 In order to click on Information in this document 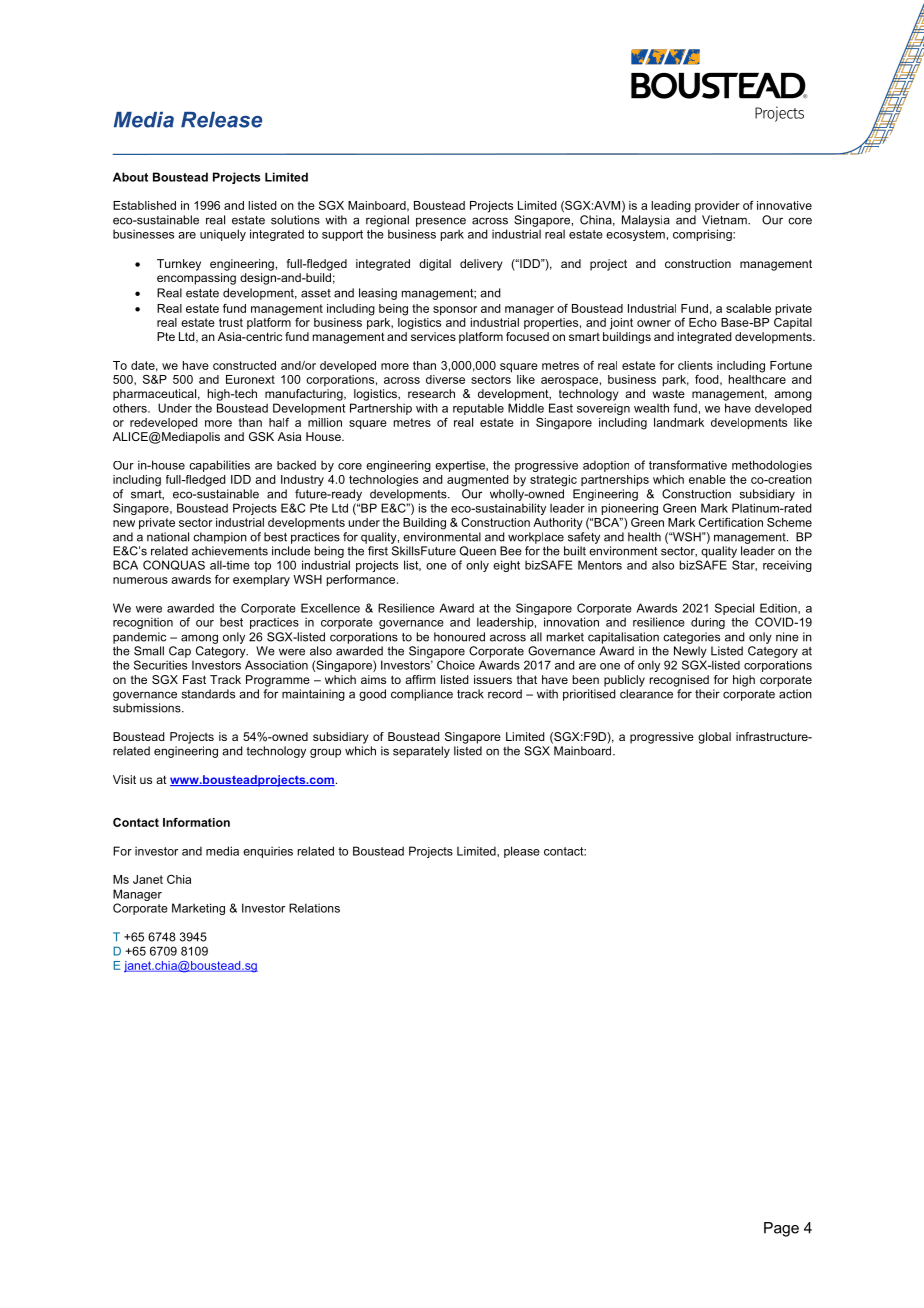, I will do `click(196, 822)`.
